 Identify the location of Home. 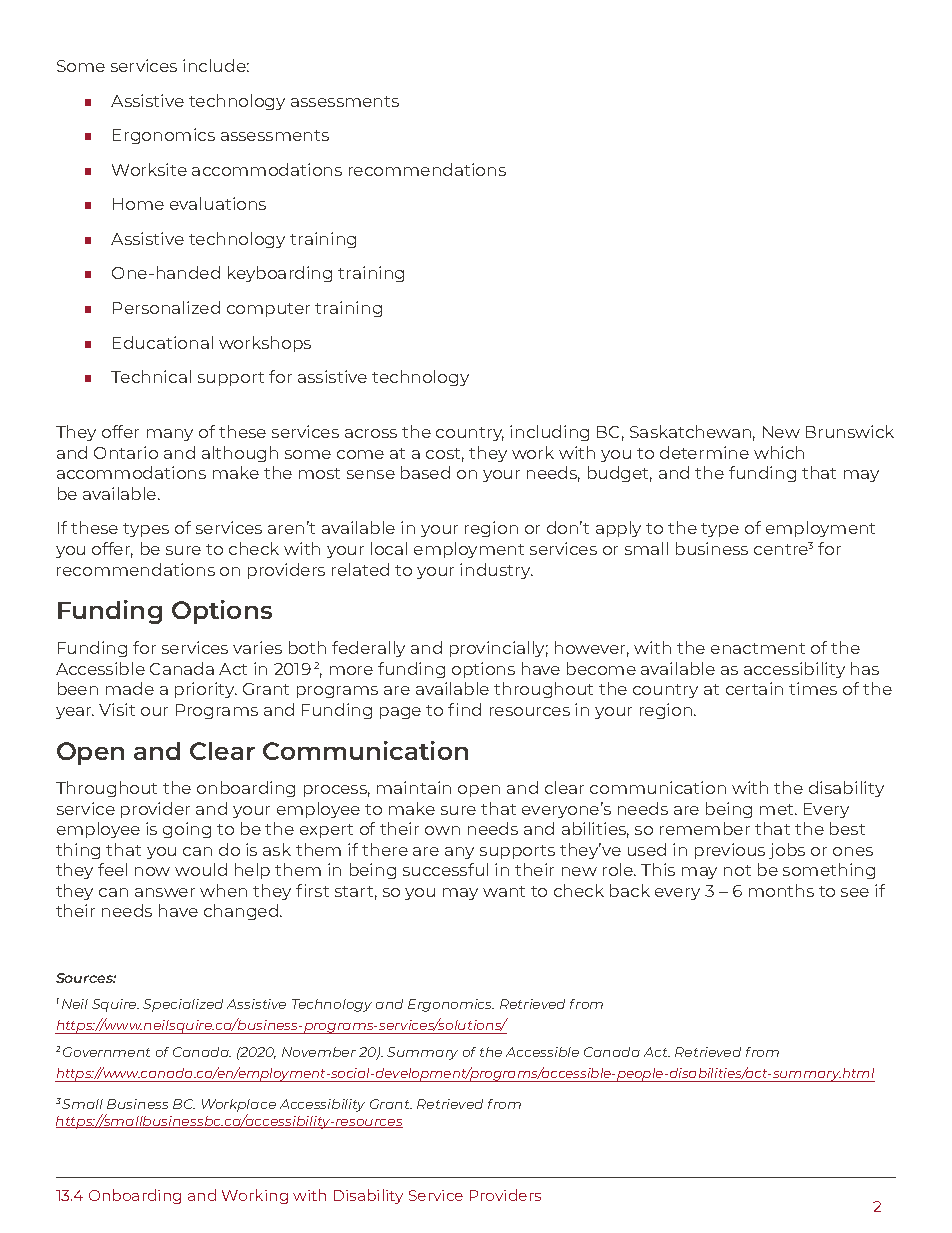
(138, 204).
